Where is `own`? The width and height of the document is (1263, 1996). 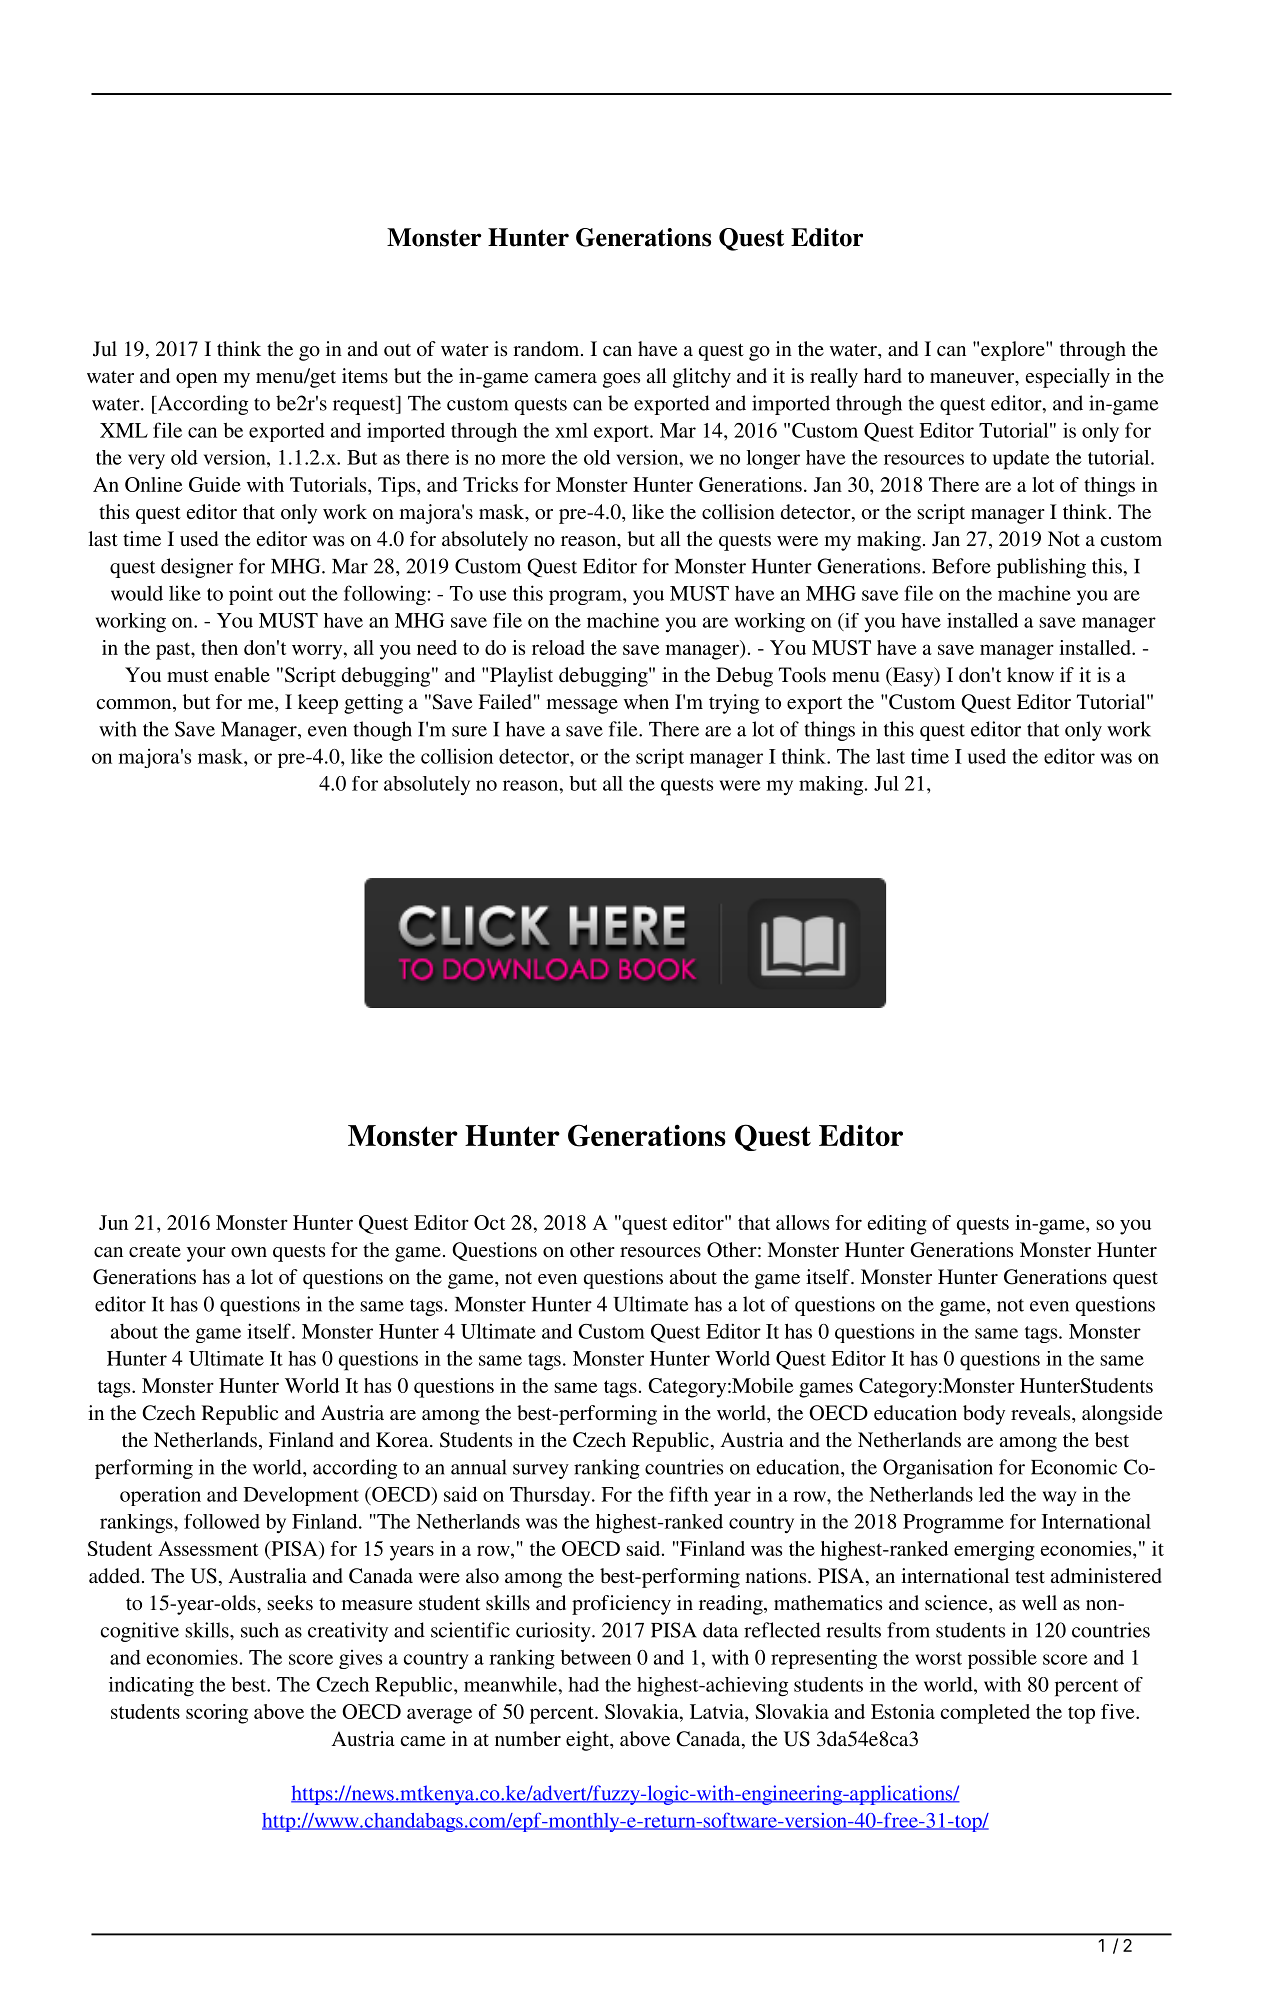 own is located at coordinates (249, 1252).
